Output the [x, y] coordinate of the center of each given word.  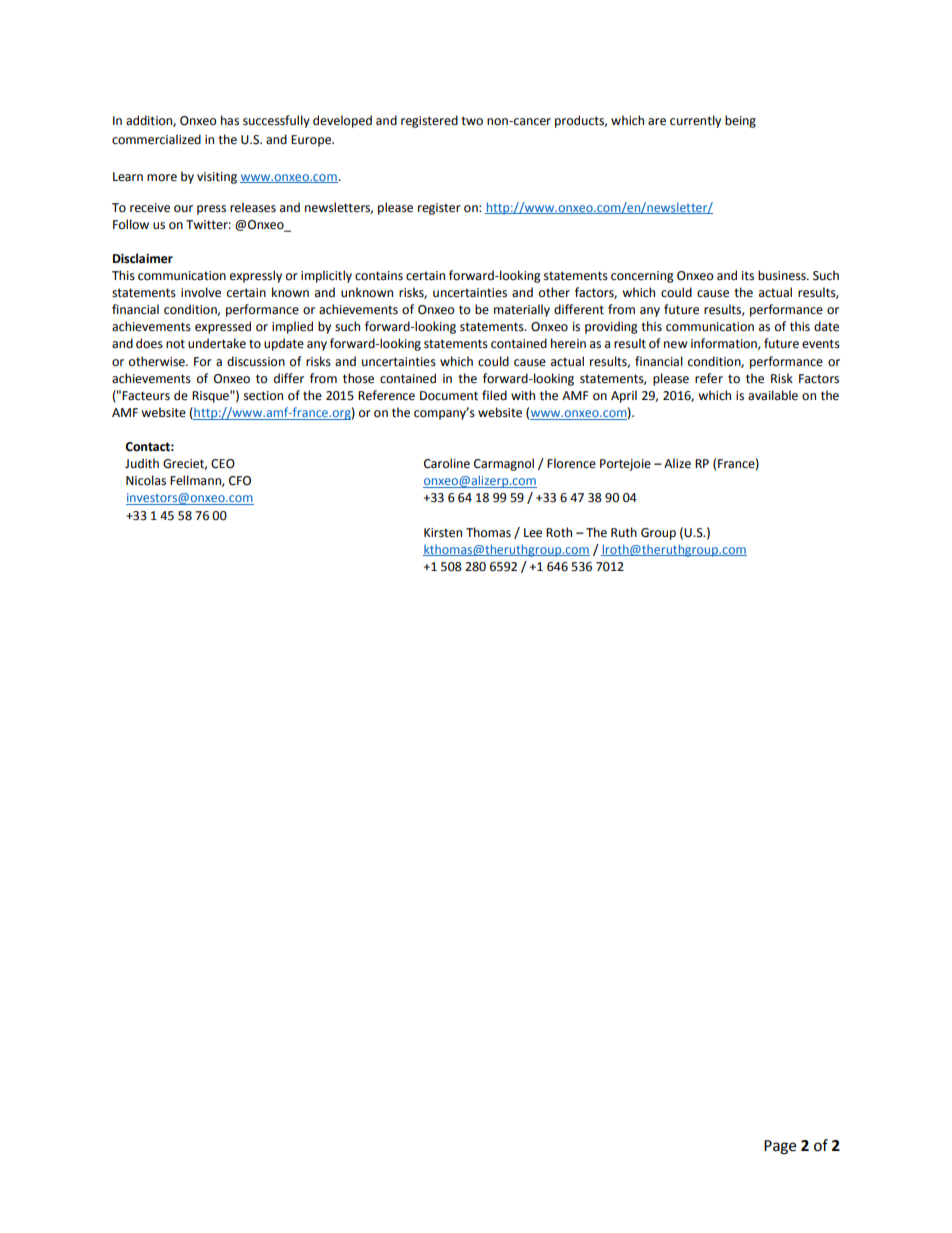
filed [494, 395]
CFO [240, 481]
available [773, 395]
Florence [571, 463]
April [624, 396]
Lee [533, 533]
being [740, 121]
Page [780, 1147]
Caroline [447, 463]
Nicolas [146, 480]
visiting [217, 178]
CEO [223, 464]
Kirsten [443, 533]
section [263, 396]
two [472, 121]
